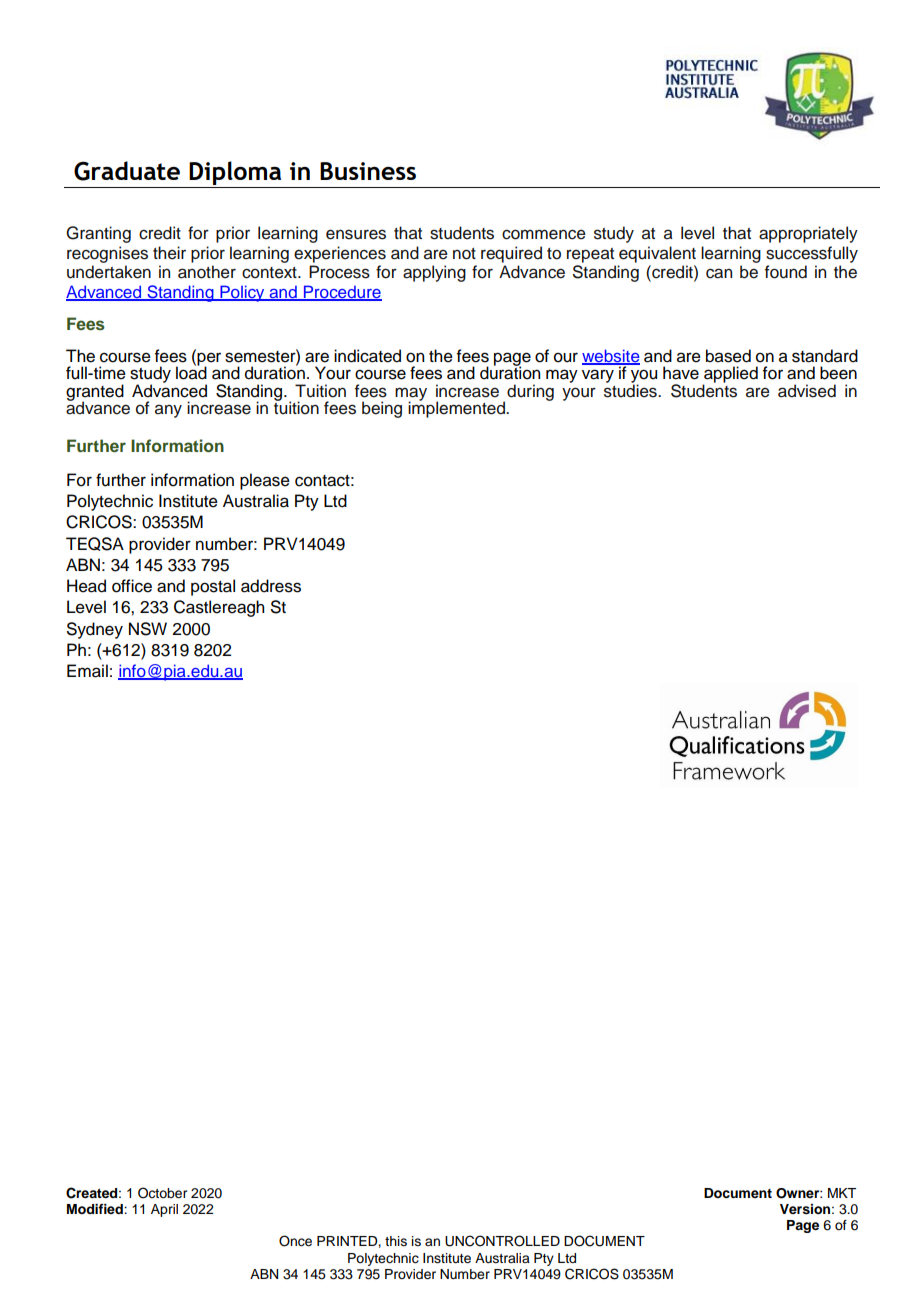  I want to click on address, so click(271, 586).
